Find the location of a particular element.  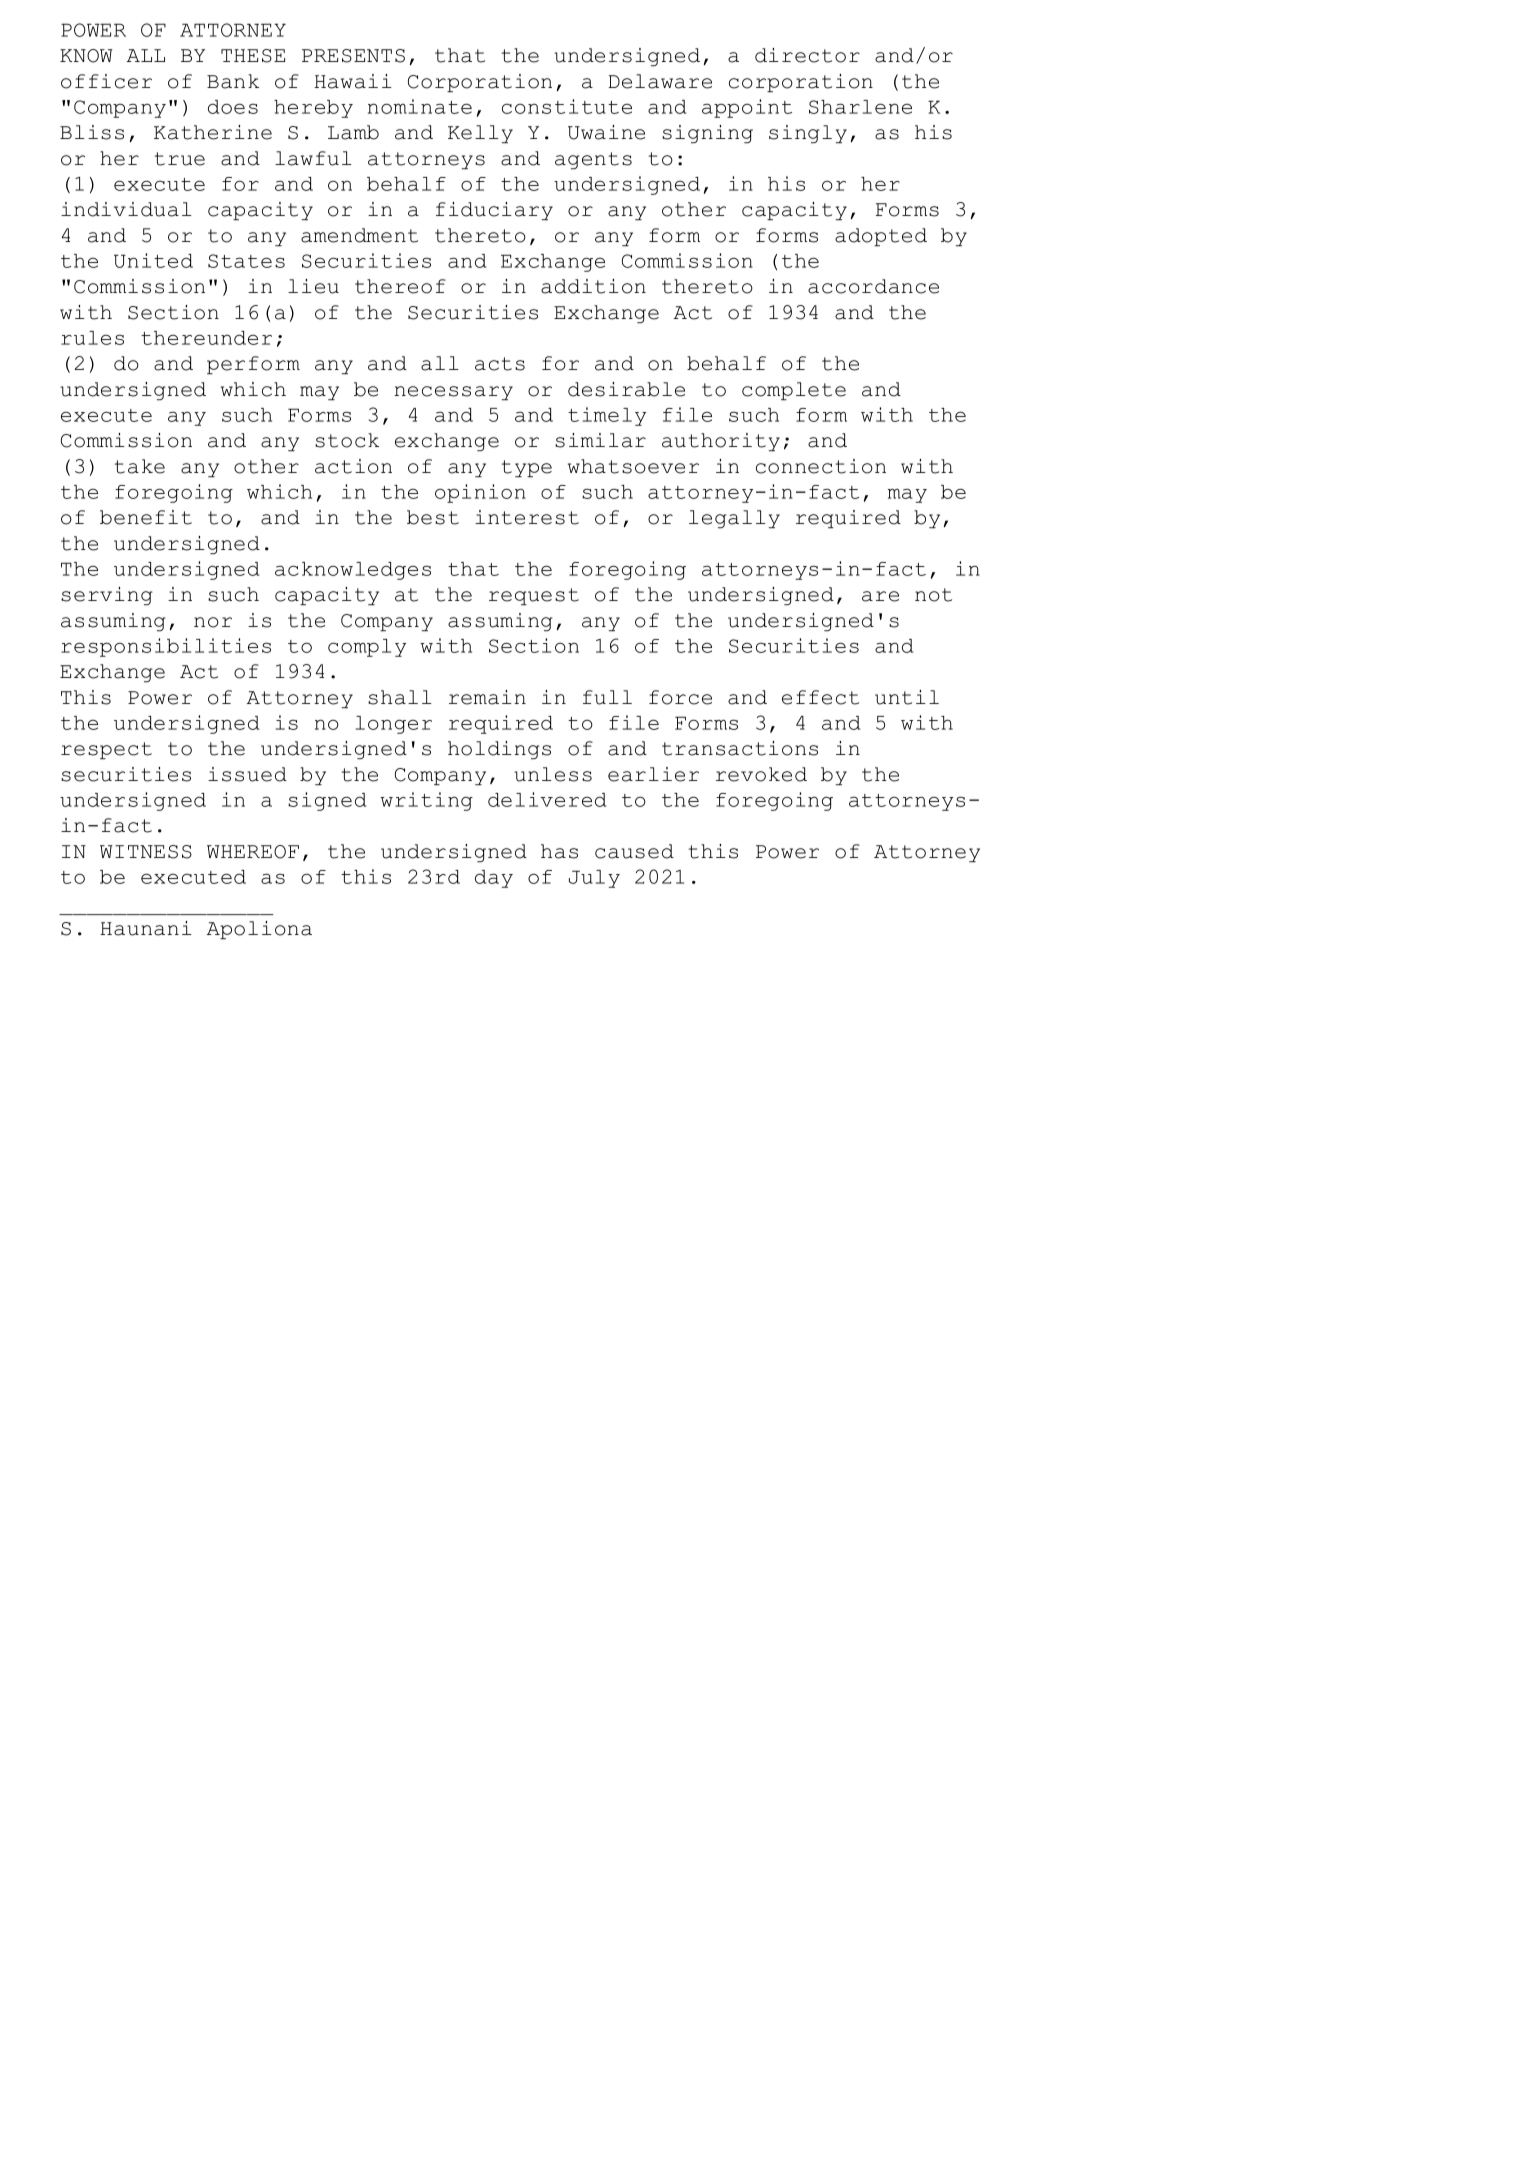

revoked is located at coordinates (761, 774).
